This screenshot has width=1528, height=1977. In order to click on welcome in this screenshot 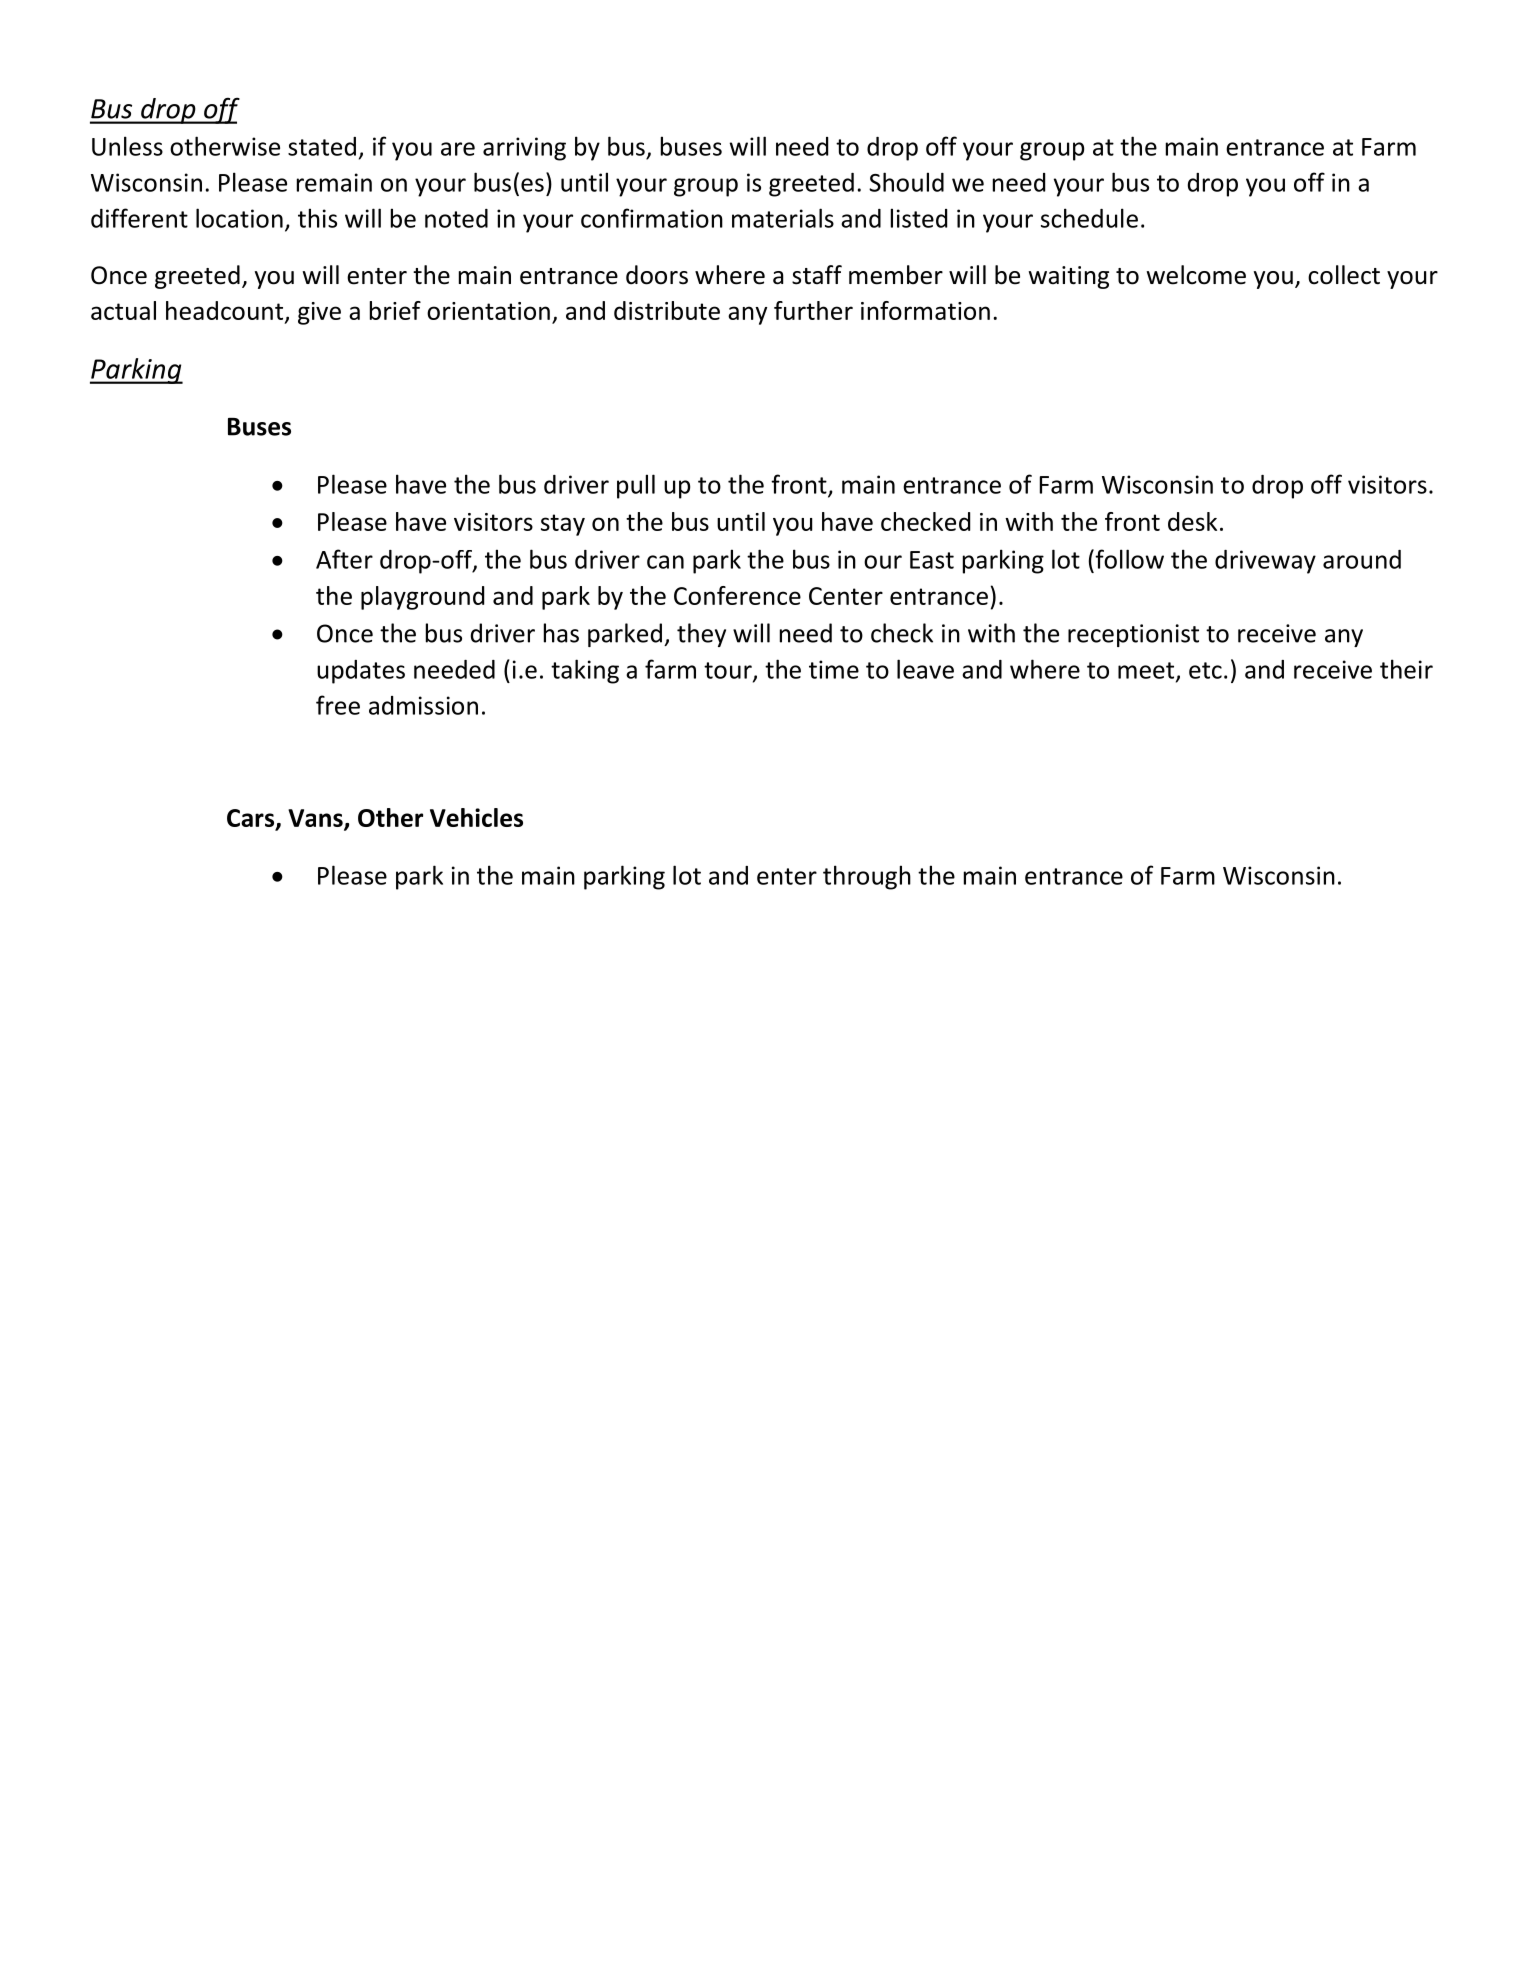, I will do `click(1196, 275)`.
